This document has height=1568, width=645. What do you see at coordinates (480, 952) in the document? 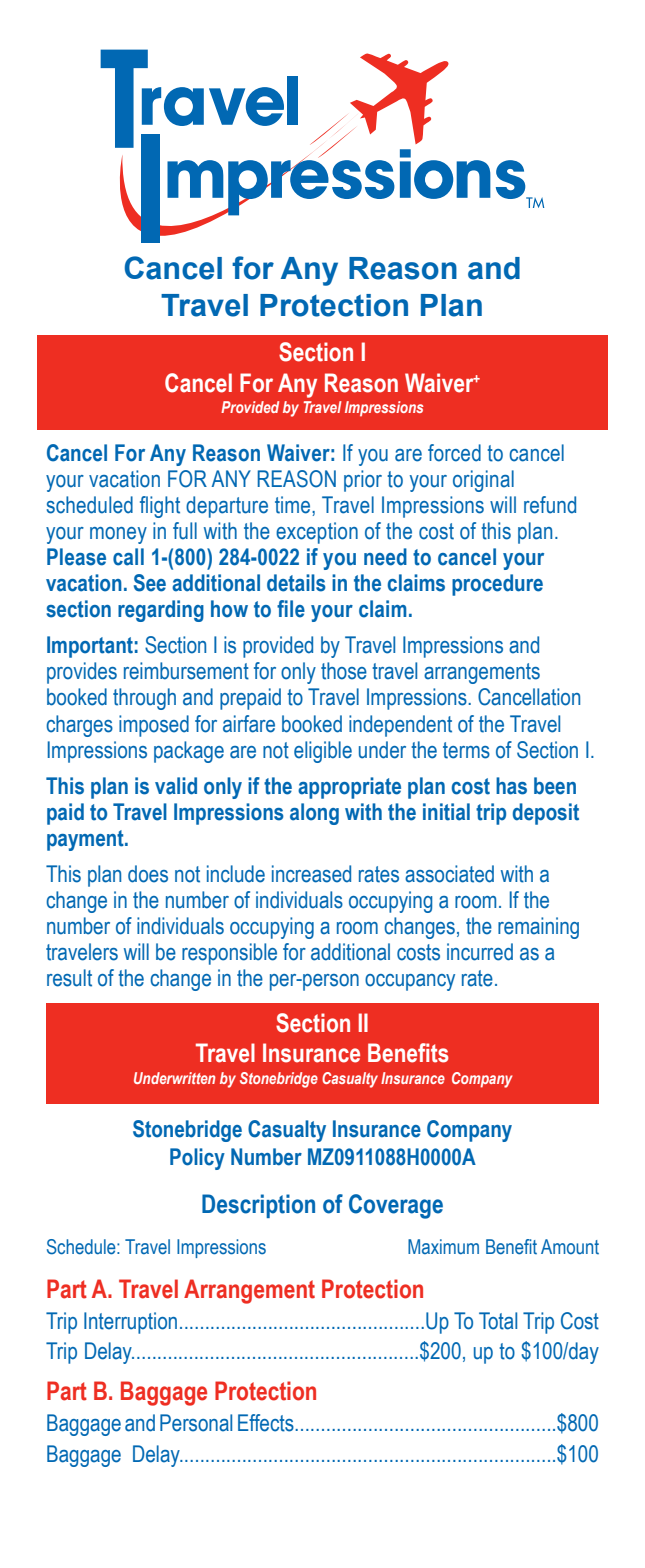
I see `incurred` at bounding box center [480, 952].
